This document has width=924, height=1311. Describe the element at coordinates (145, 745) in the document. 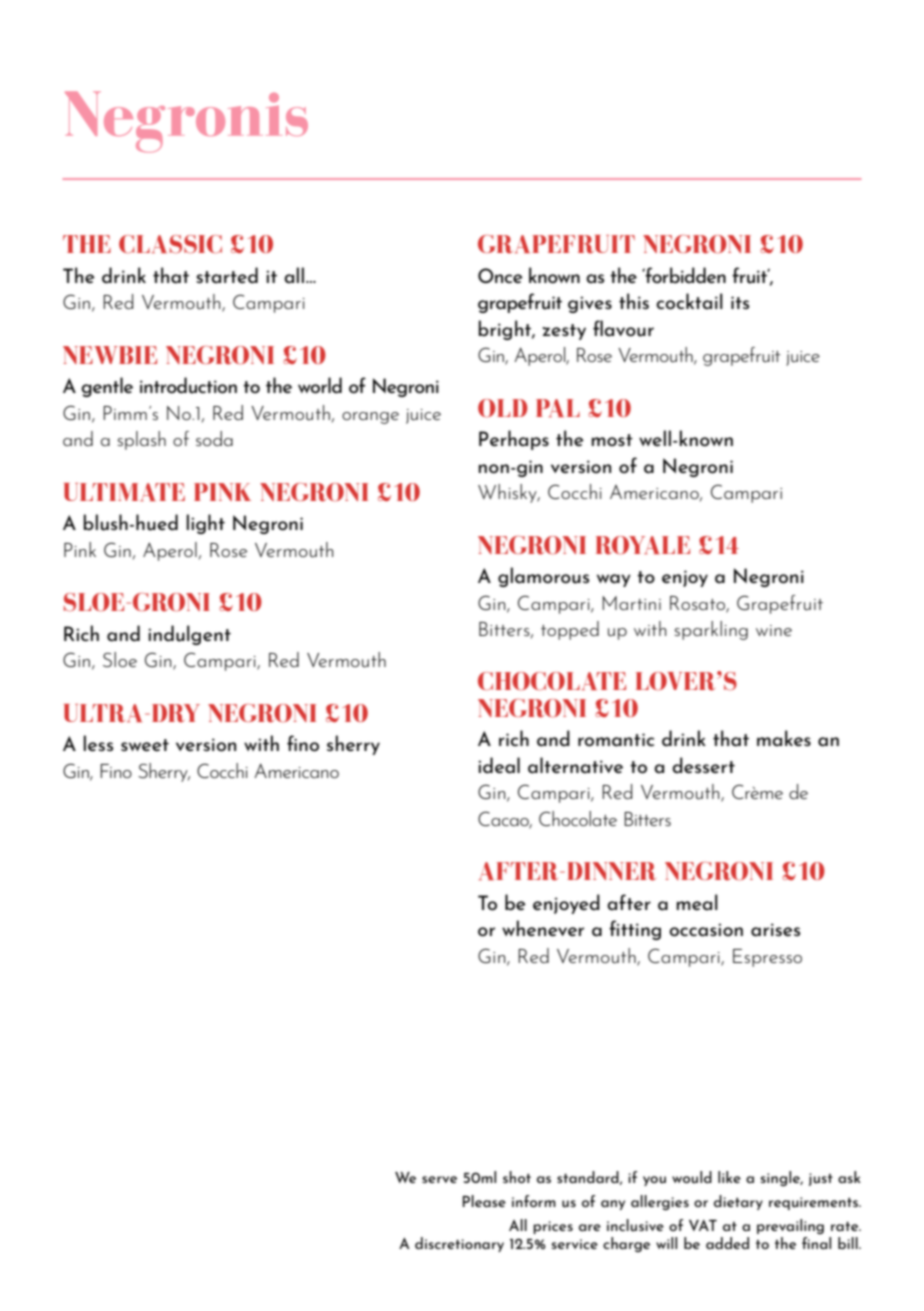

I see `sweet` at that location.
